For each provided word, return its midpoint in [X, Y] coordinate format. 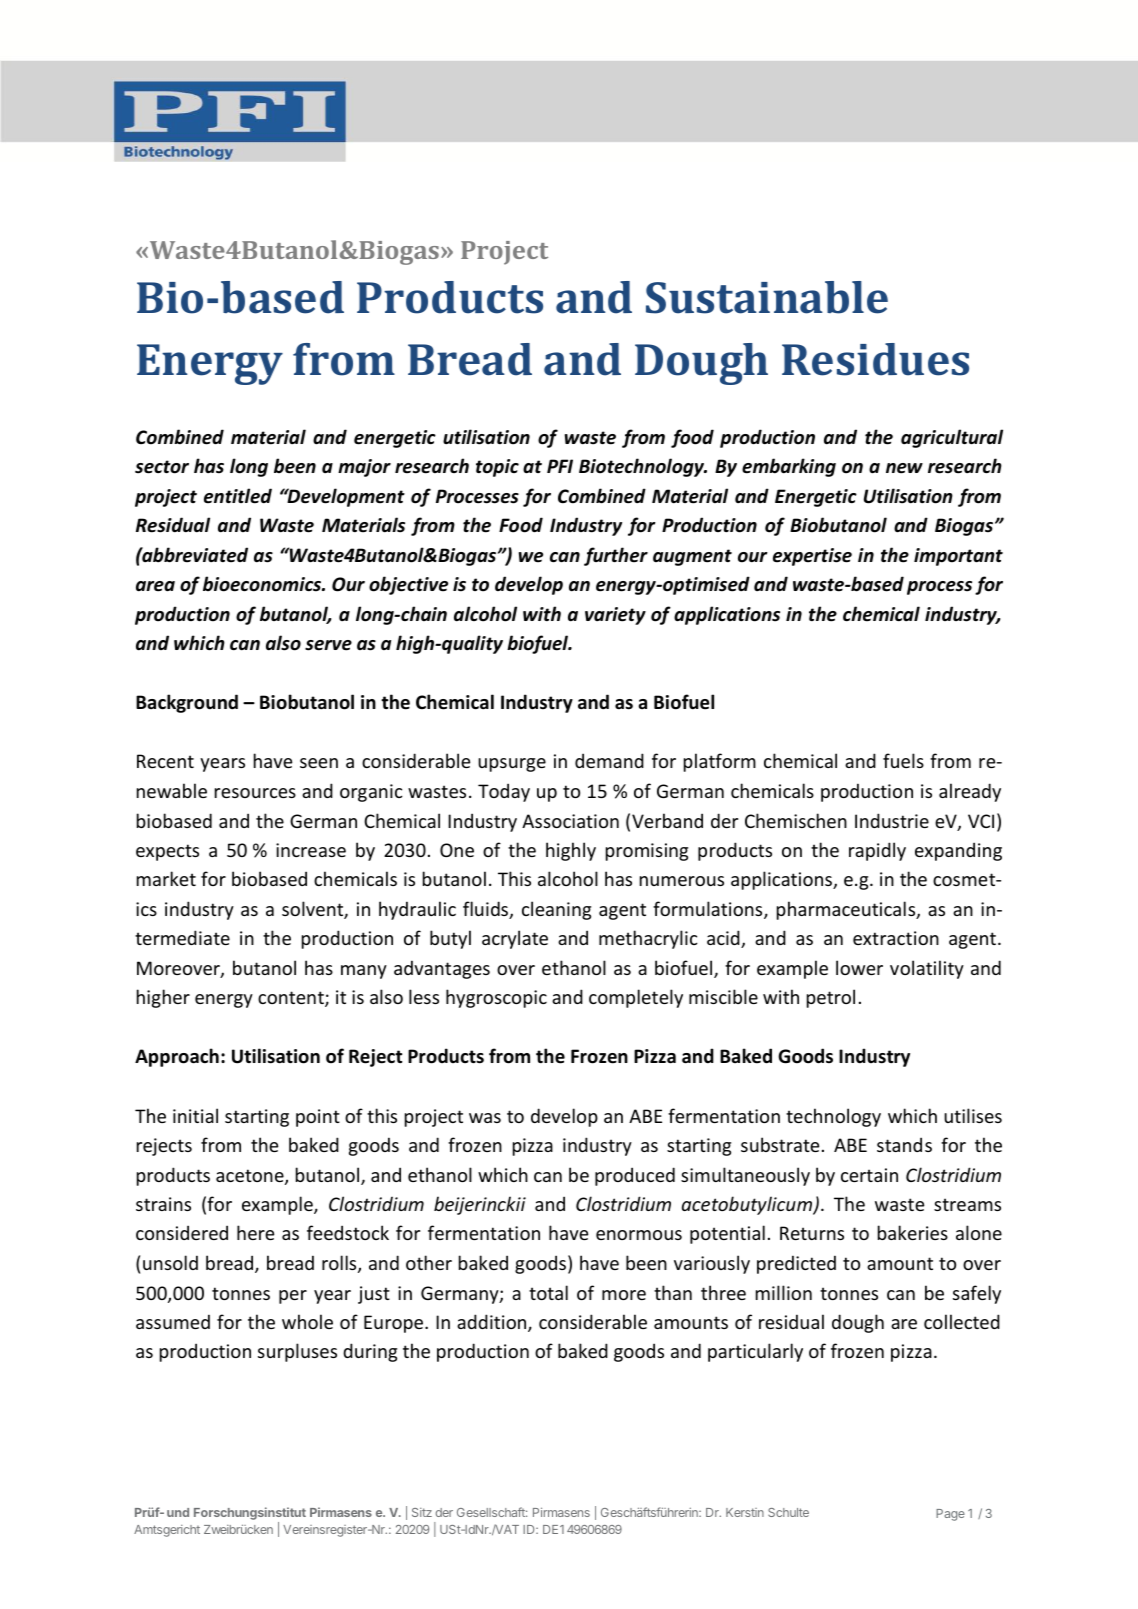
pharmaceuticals [847, 910]
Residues [875, 359]
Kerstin [745, 1512]
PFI [560, 466]
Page [950, 1515]
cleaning [556, 910]
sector [162, 467]
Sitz [422, 1512]
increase [311, 850]
